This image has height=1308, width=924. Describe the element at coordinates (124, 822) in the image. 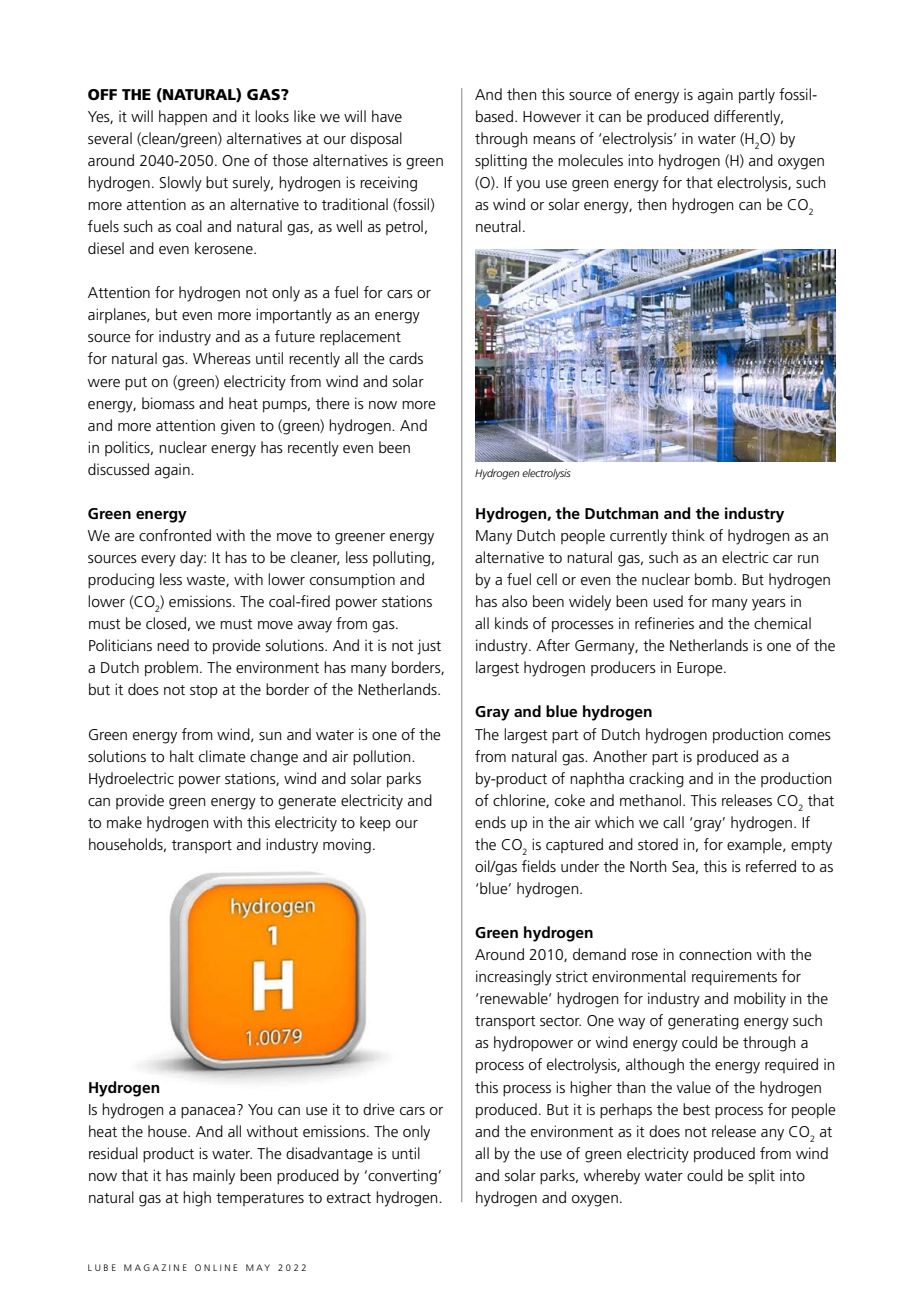

I see `make` at that location.
